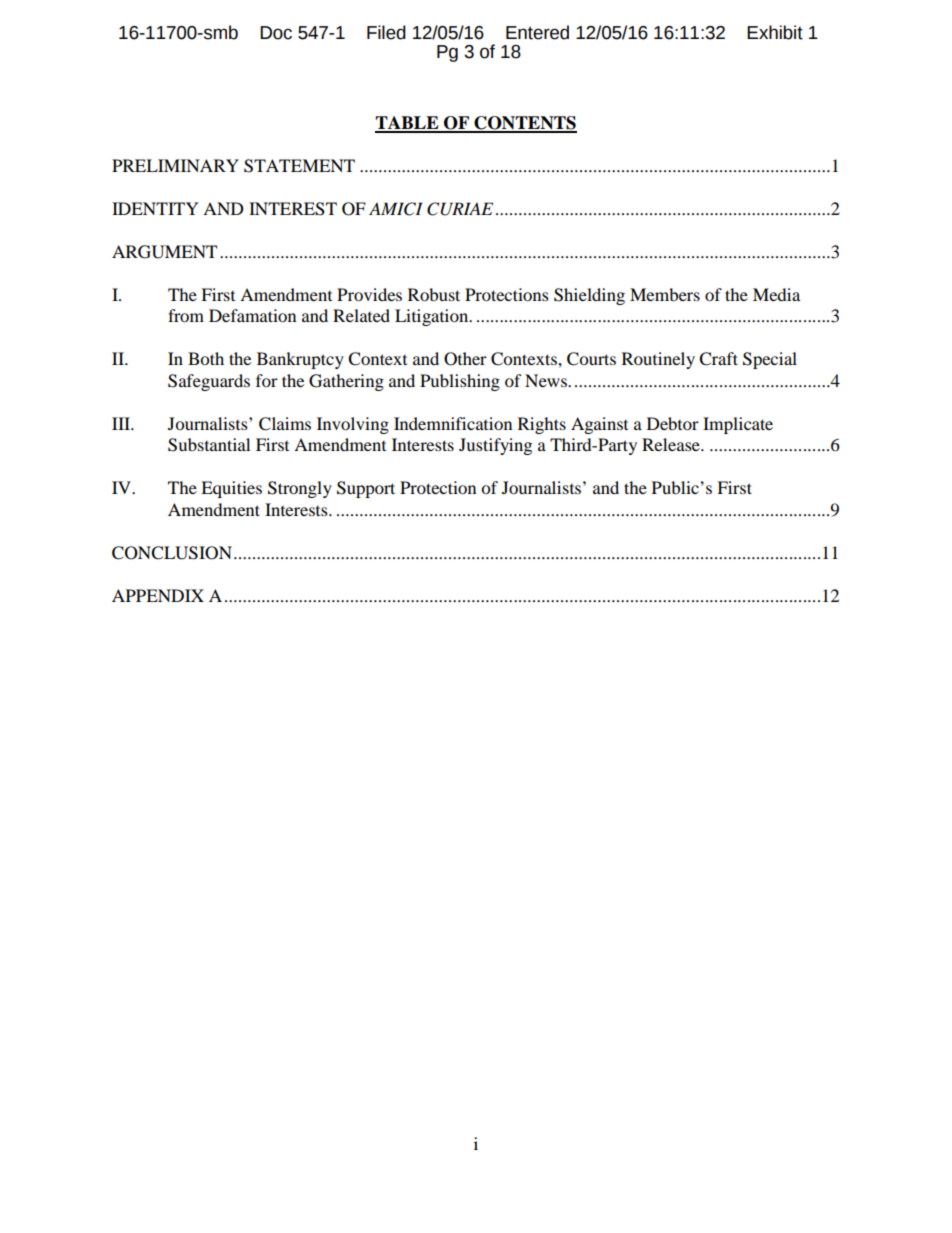 Image resolution: width=952 pixels, height=1233 pixels. What do you see at coordinates (155, 208) in the page?
I see `IDENTITY` at bounding box center [155, 208].
